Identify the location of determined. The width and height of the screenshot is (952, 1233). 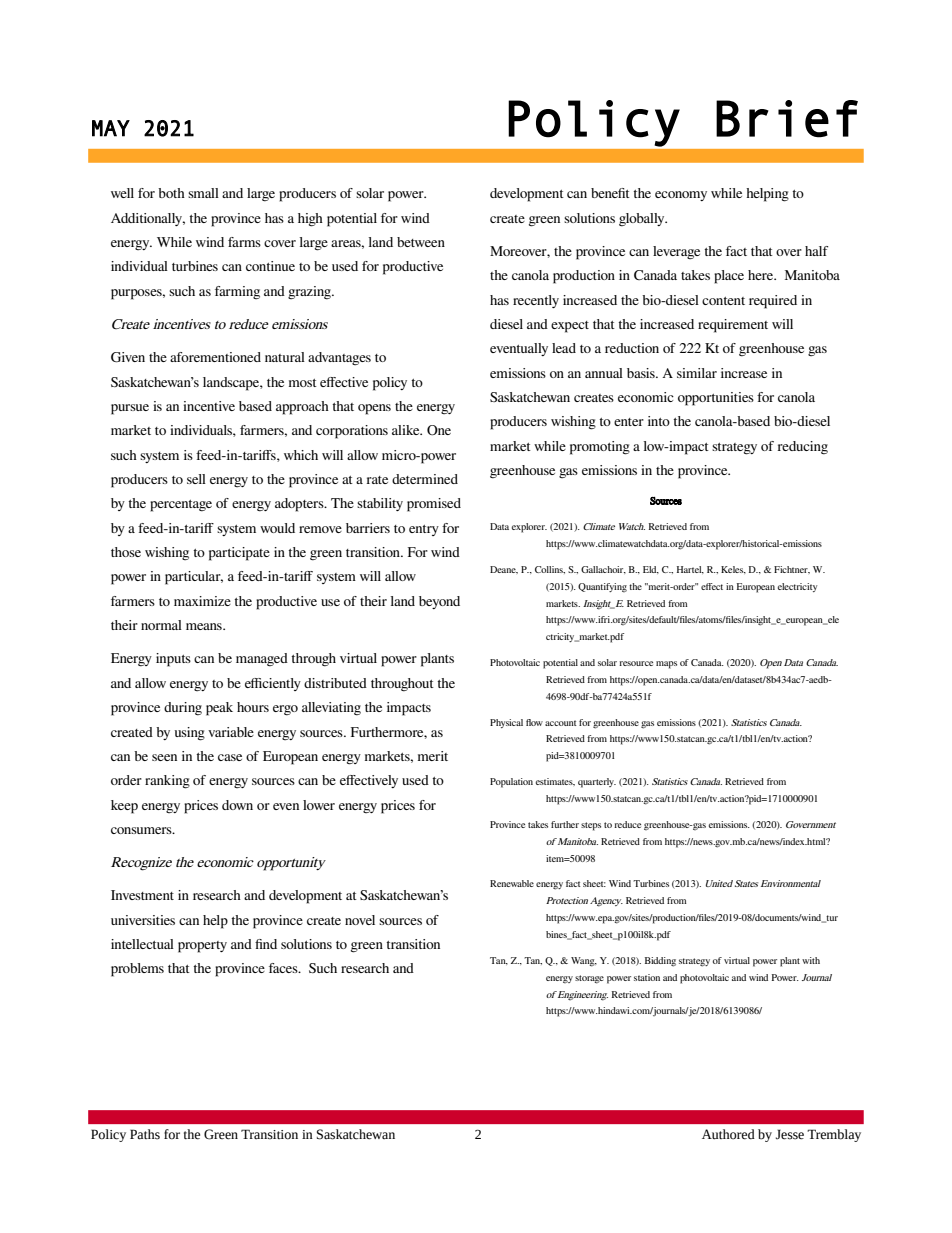
(425, 479).
